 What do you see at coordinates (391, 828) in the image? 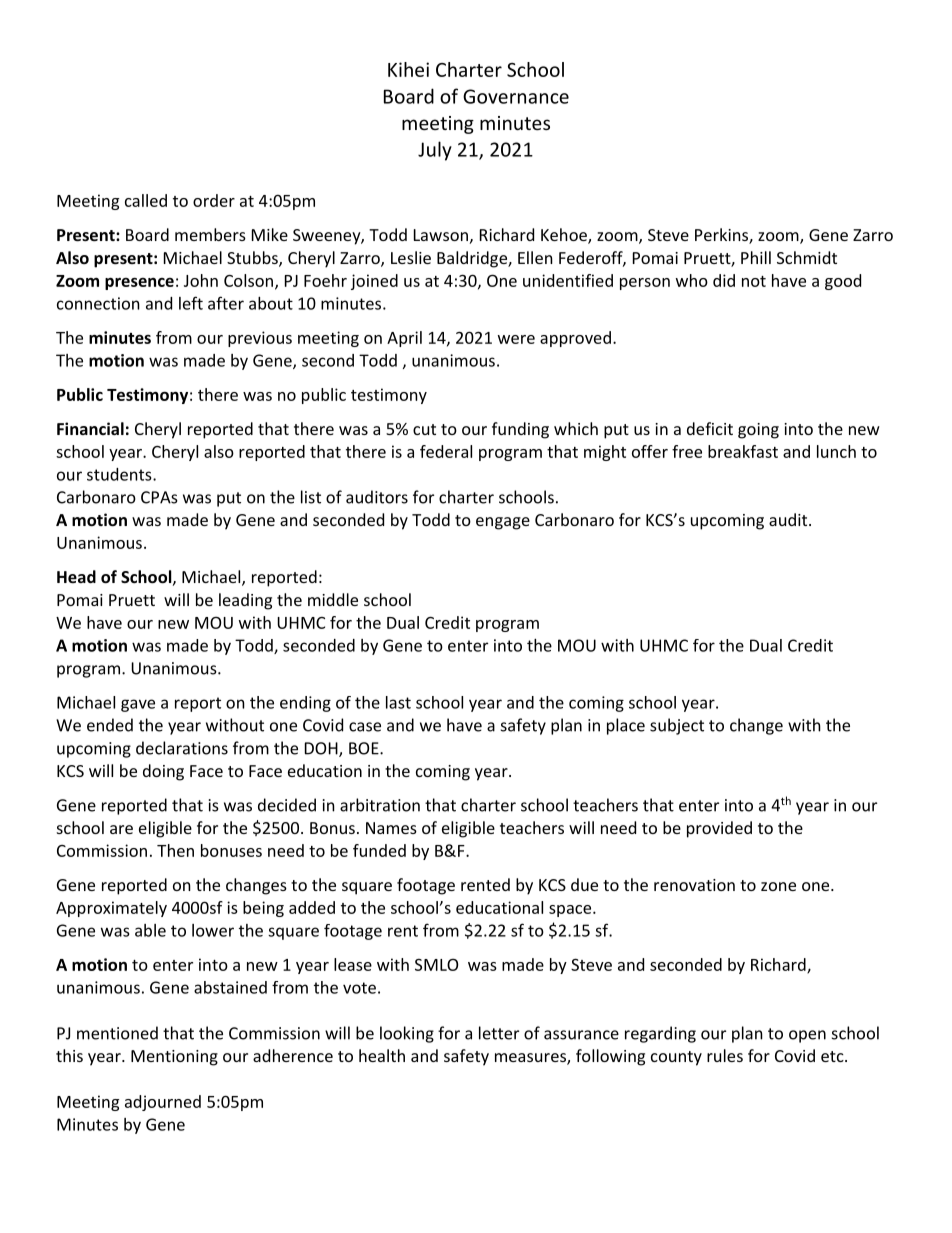
I see `Names` at bounding box center [391, 828].
